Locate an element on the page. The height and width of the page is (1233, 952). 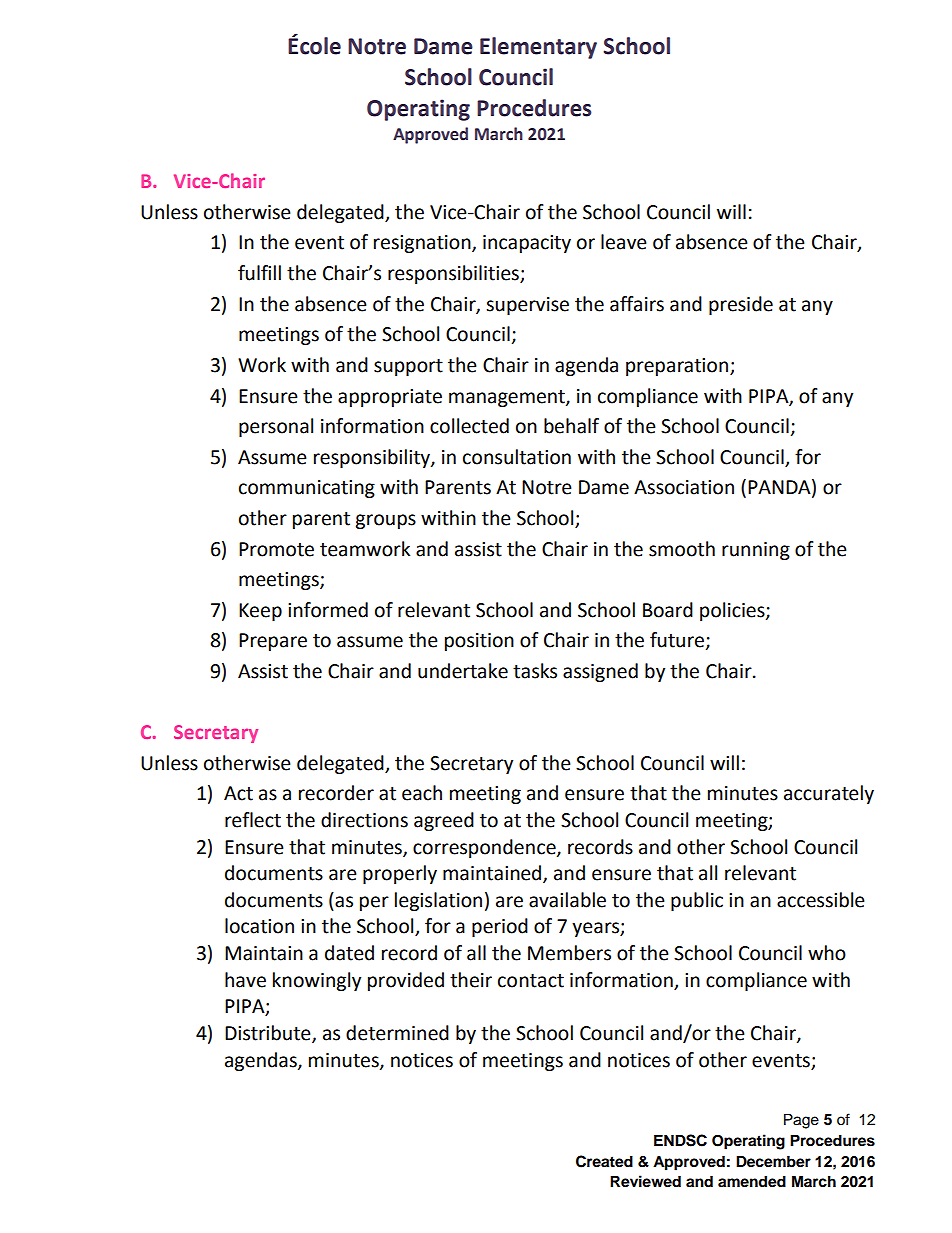
Created is located at coordinates (604, 1161).
